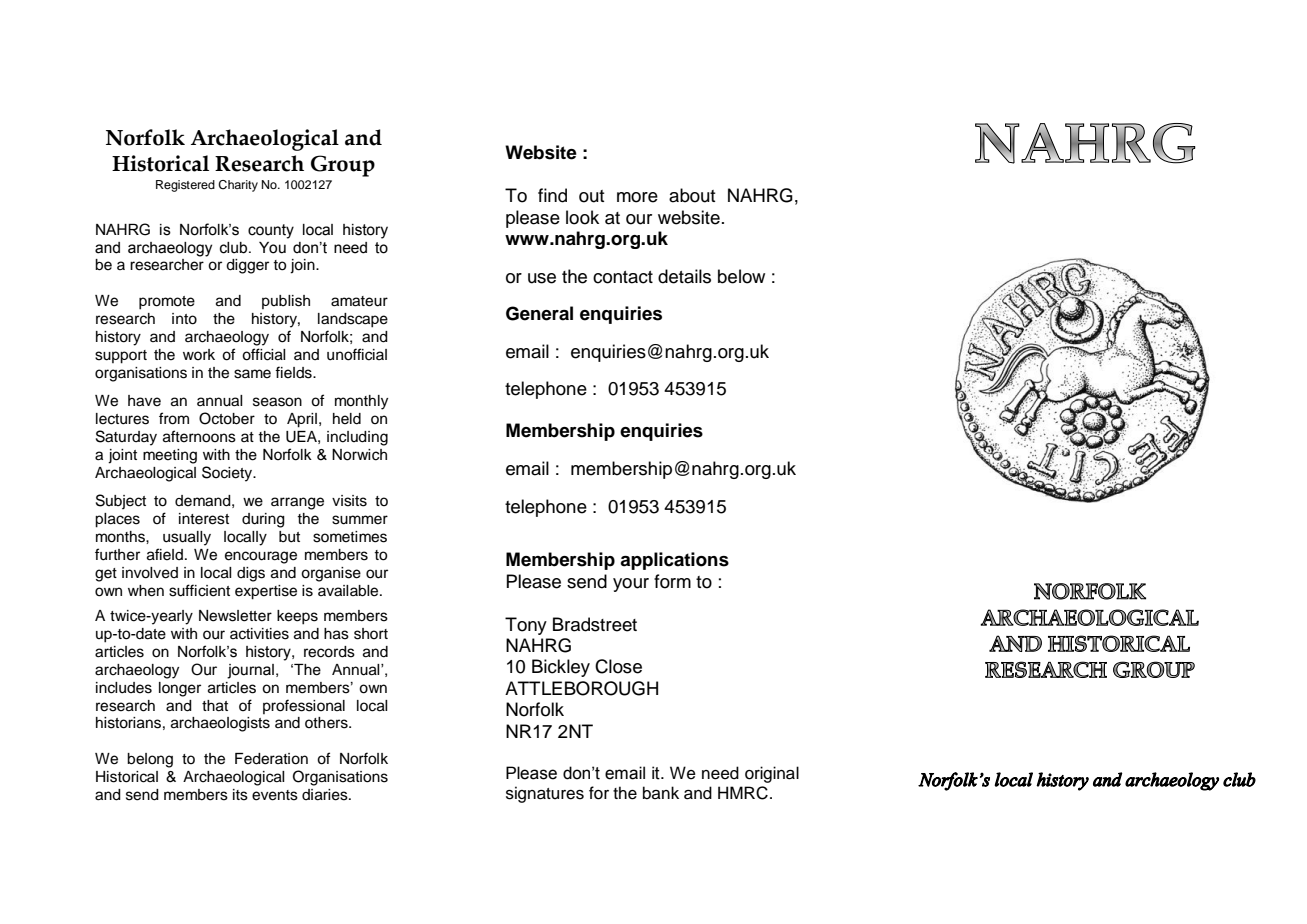  What do you see at coordinates (545, 794) in the page?
I see `signatures` at bounding box center [545, 794].
